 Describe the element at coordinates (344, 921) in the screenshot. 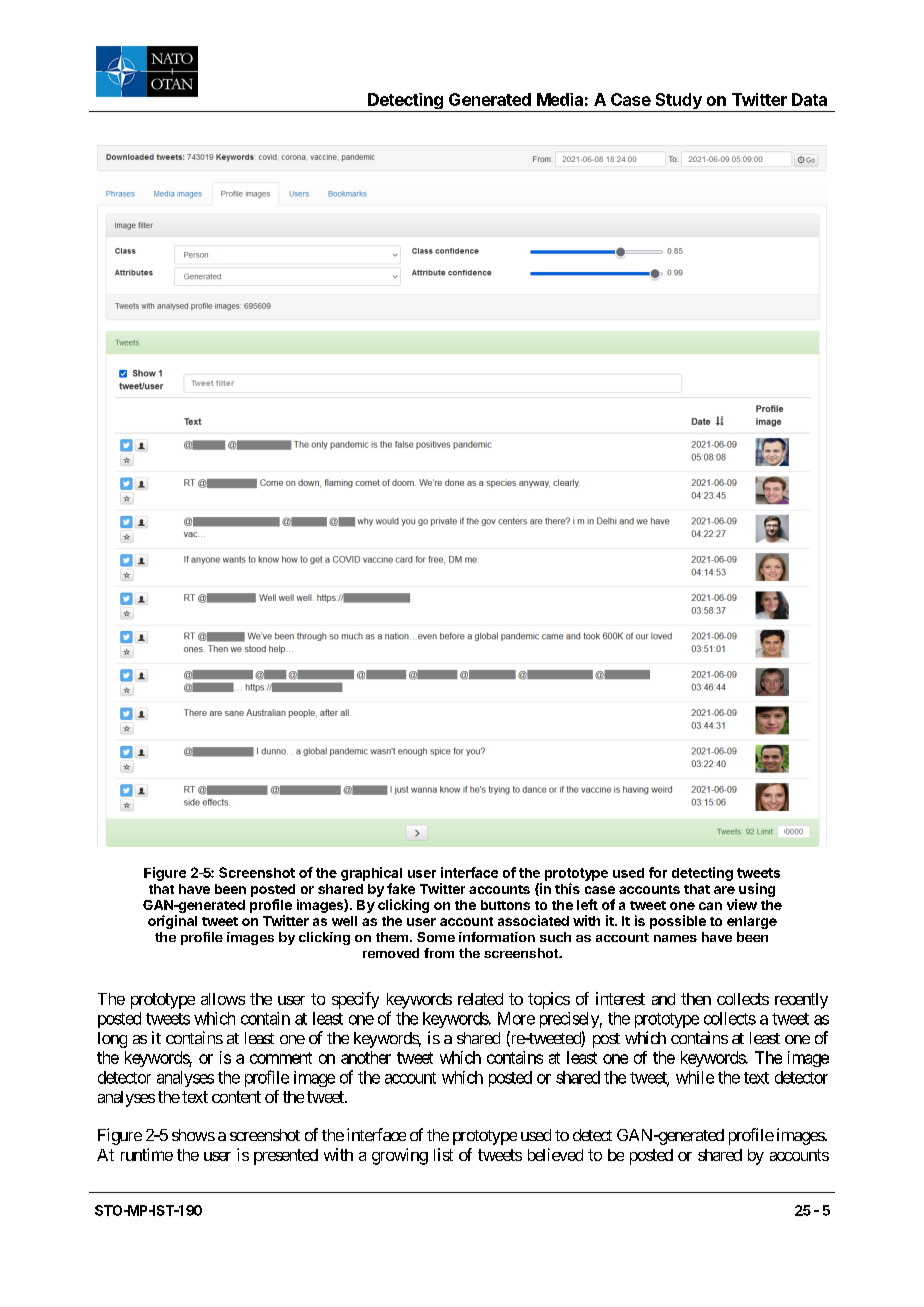

I see `well` at that location.
